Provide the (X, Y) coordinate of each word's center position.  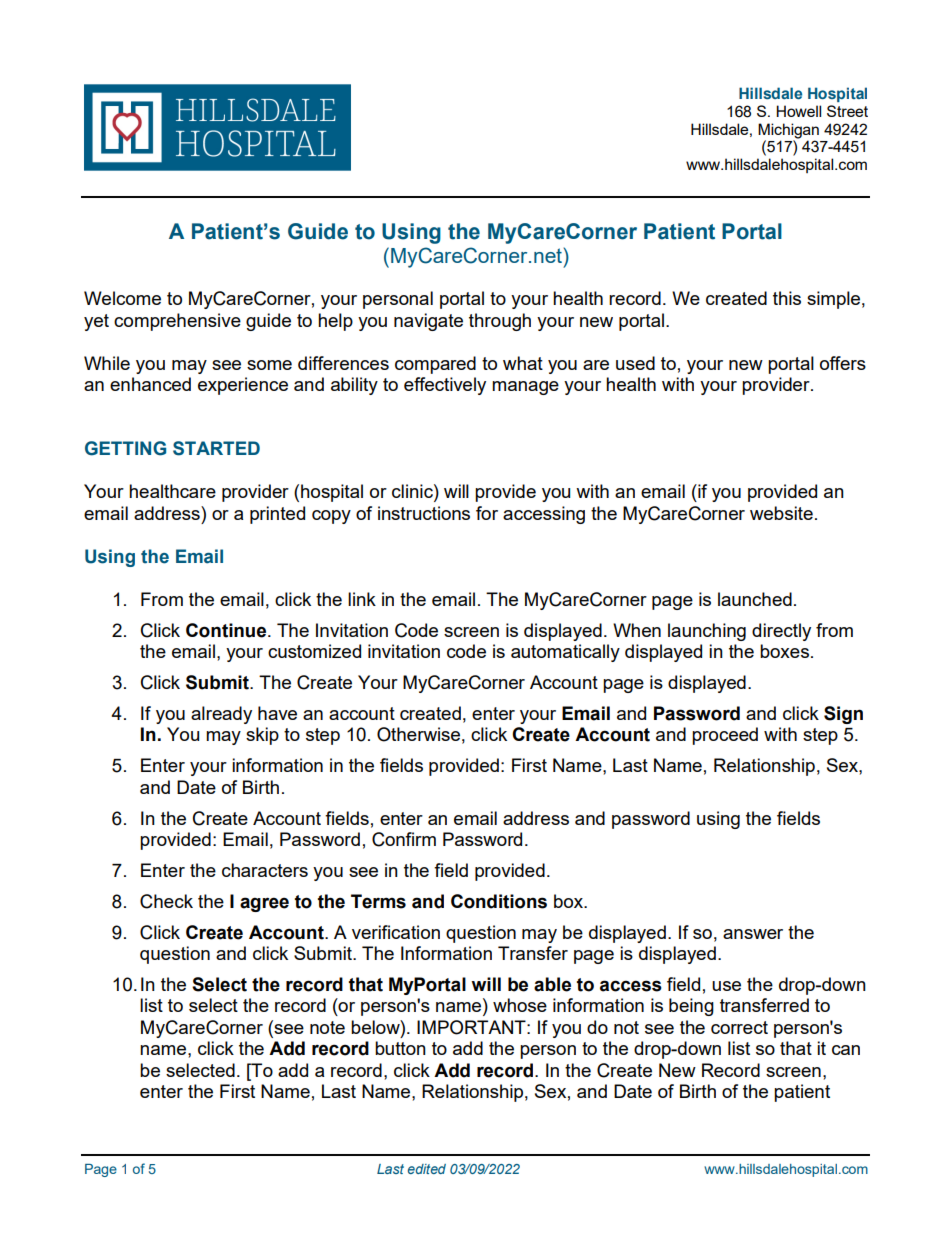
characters (265, 870)
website (781, 513)
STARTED (216, 448)
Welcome (122, 298)
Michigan (788, 131)
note (327, 1027)
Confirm (404, 839)
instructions (424, 513)
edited (427, 1169)
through (500, 322)
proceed (725, 736)
